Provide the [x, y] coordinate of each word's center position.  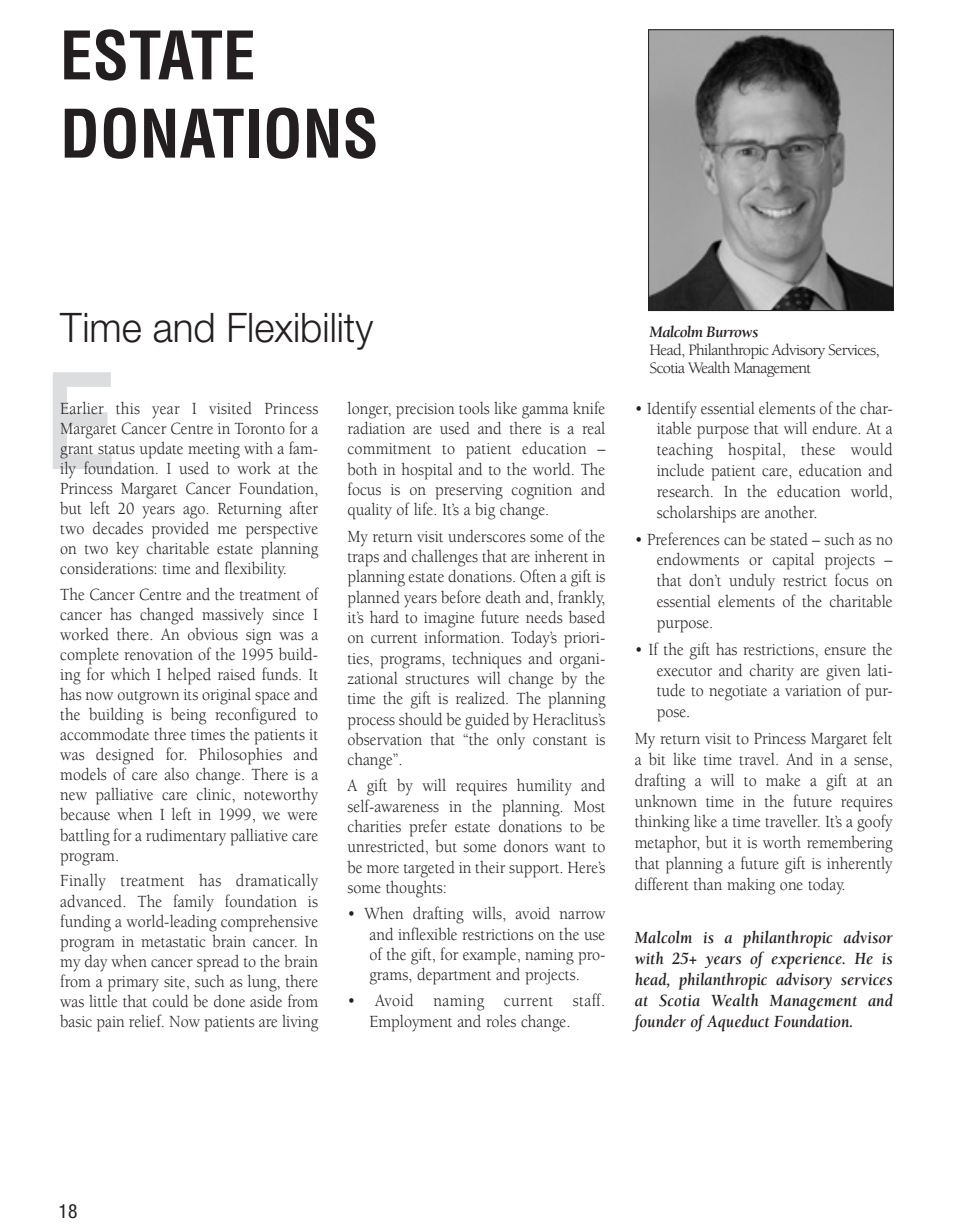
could [170, 1001]
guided [487, 721]
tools [474, 408]
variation [813, 691]
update [161, 450]
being [188, 716]
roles [501, 1021]
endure [836, 428]
